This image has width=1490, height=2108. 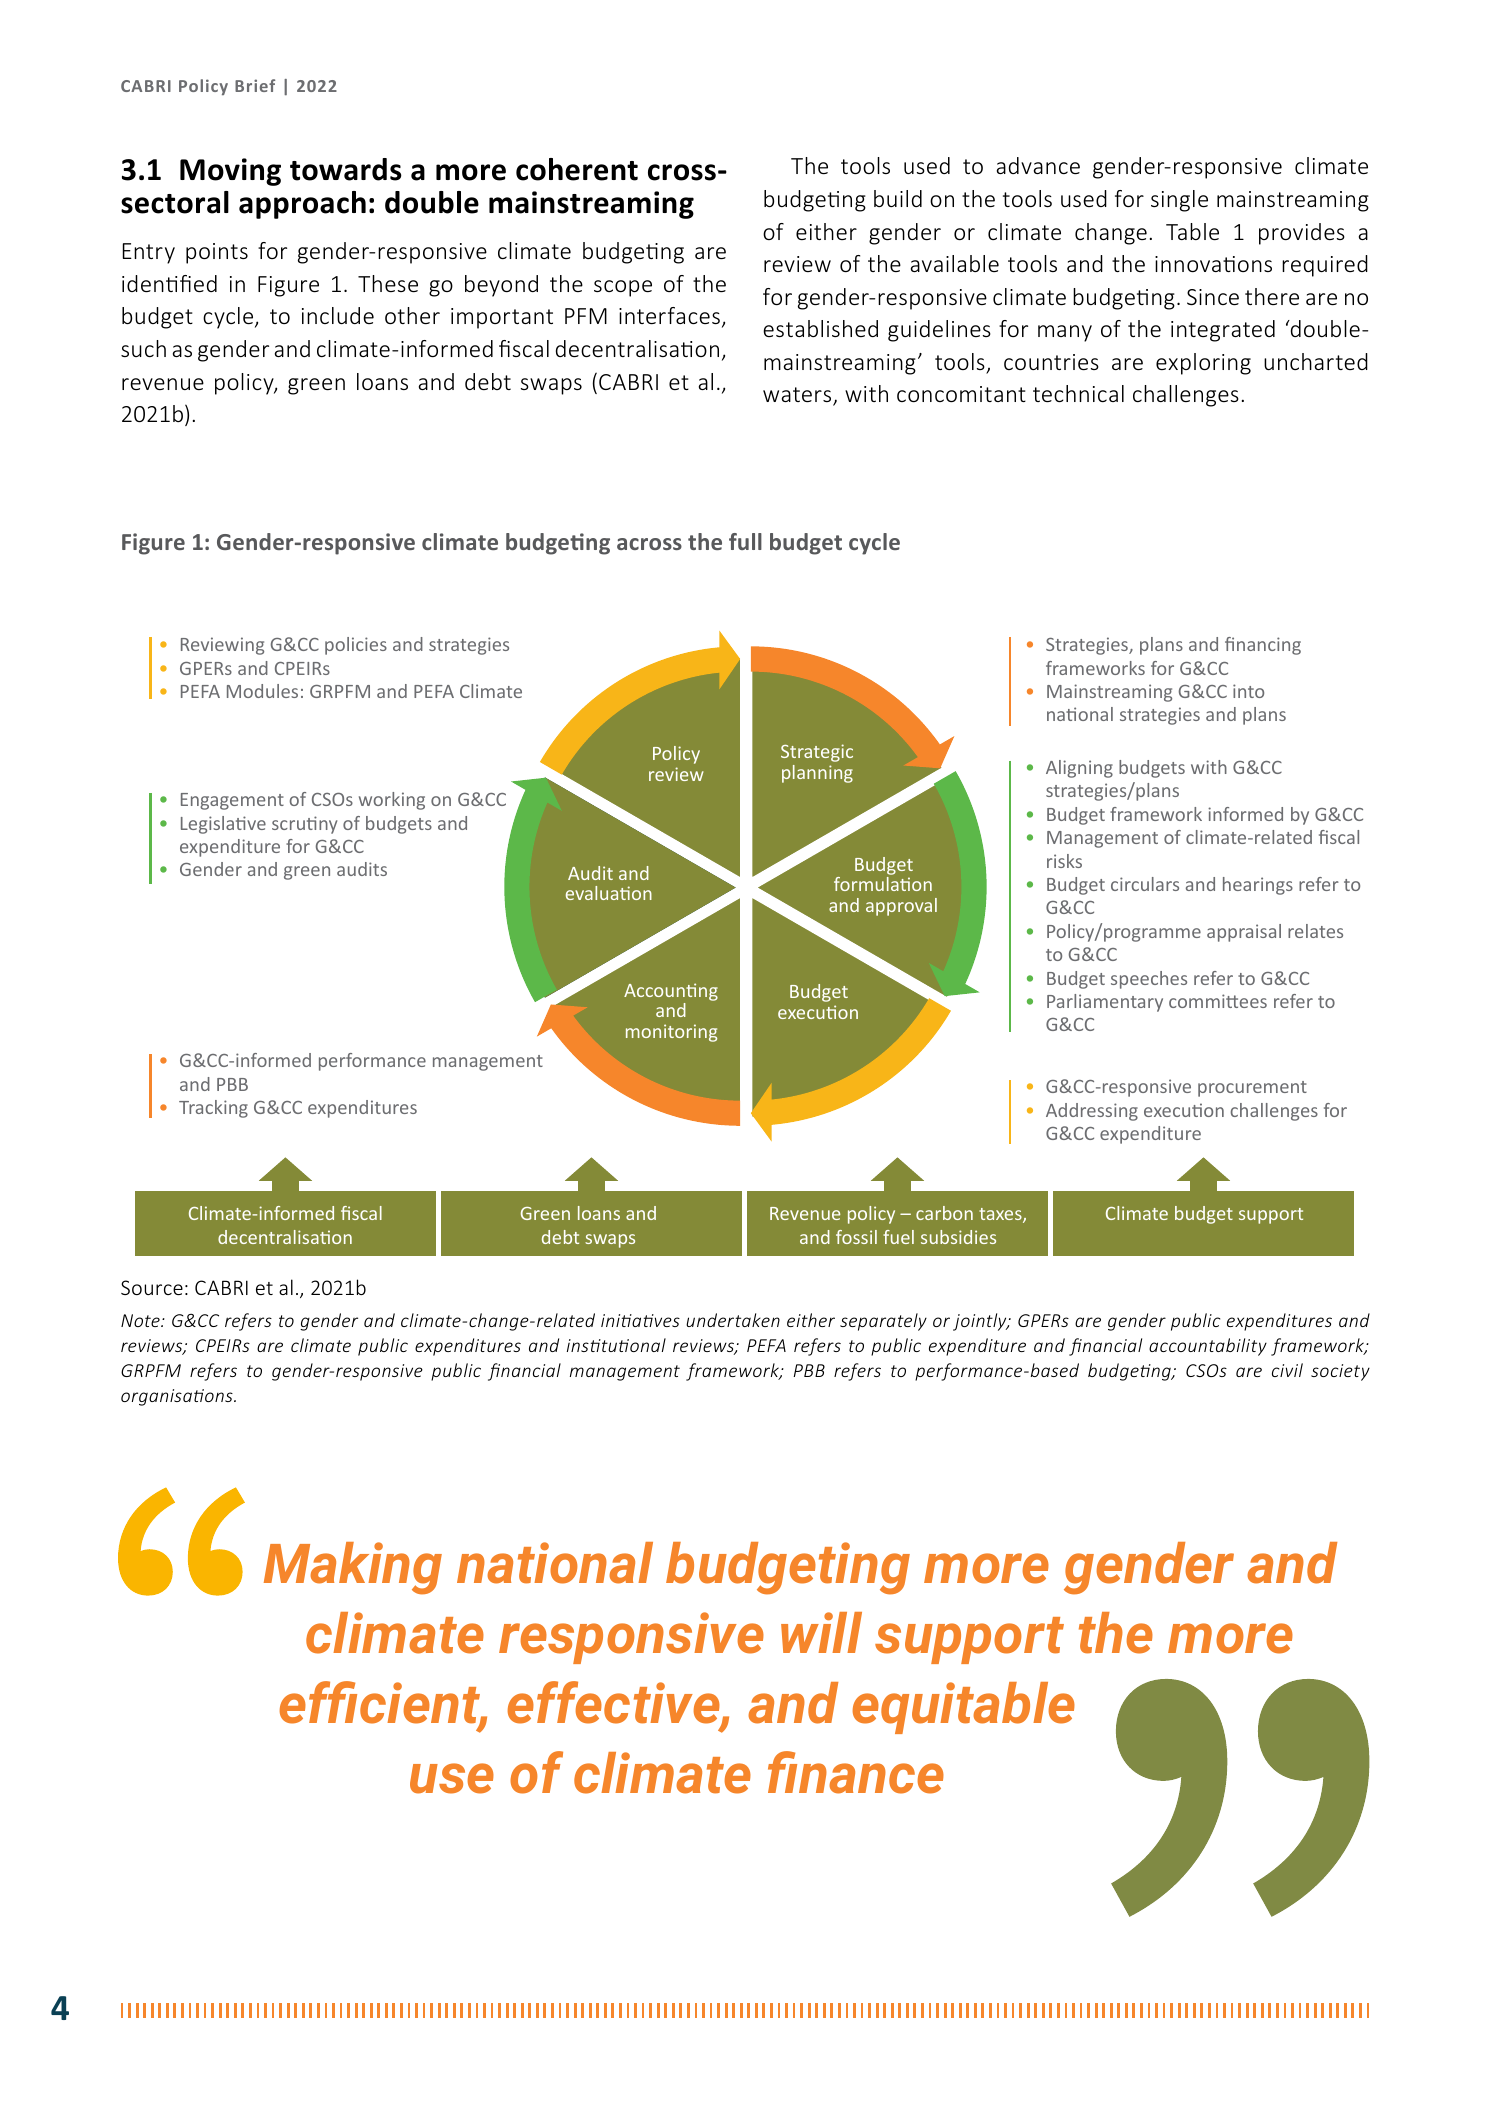 I want to click on will, so click(x=821, y=1632).
